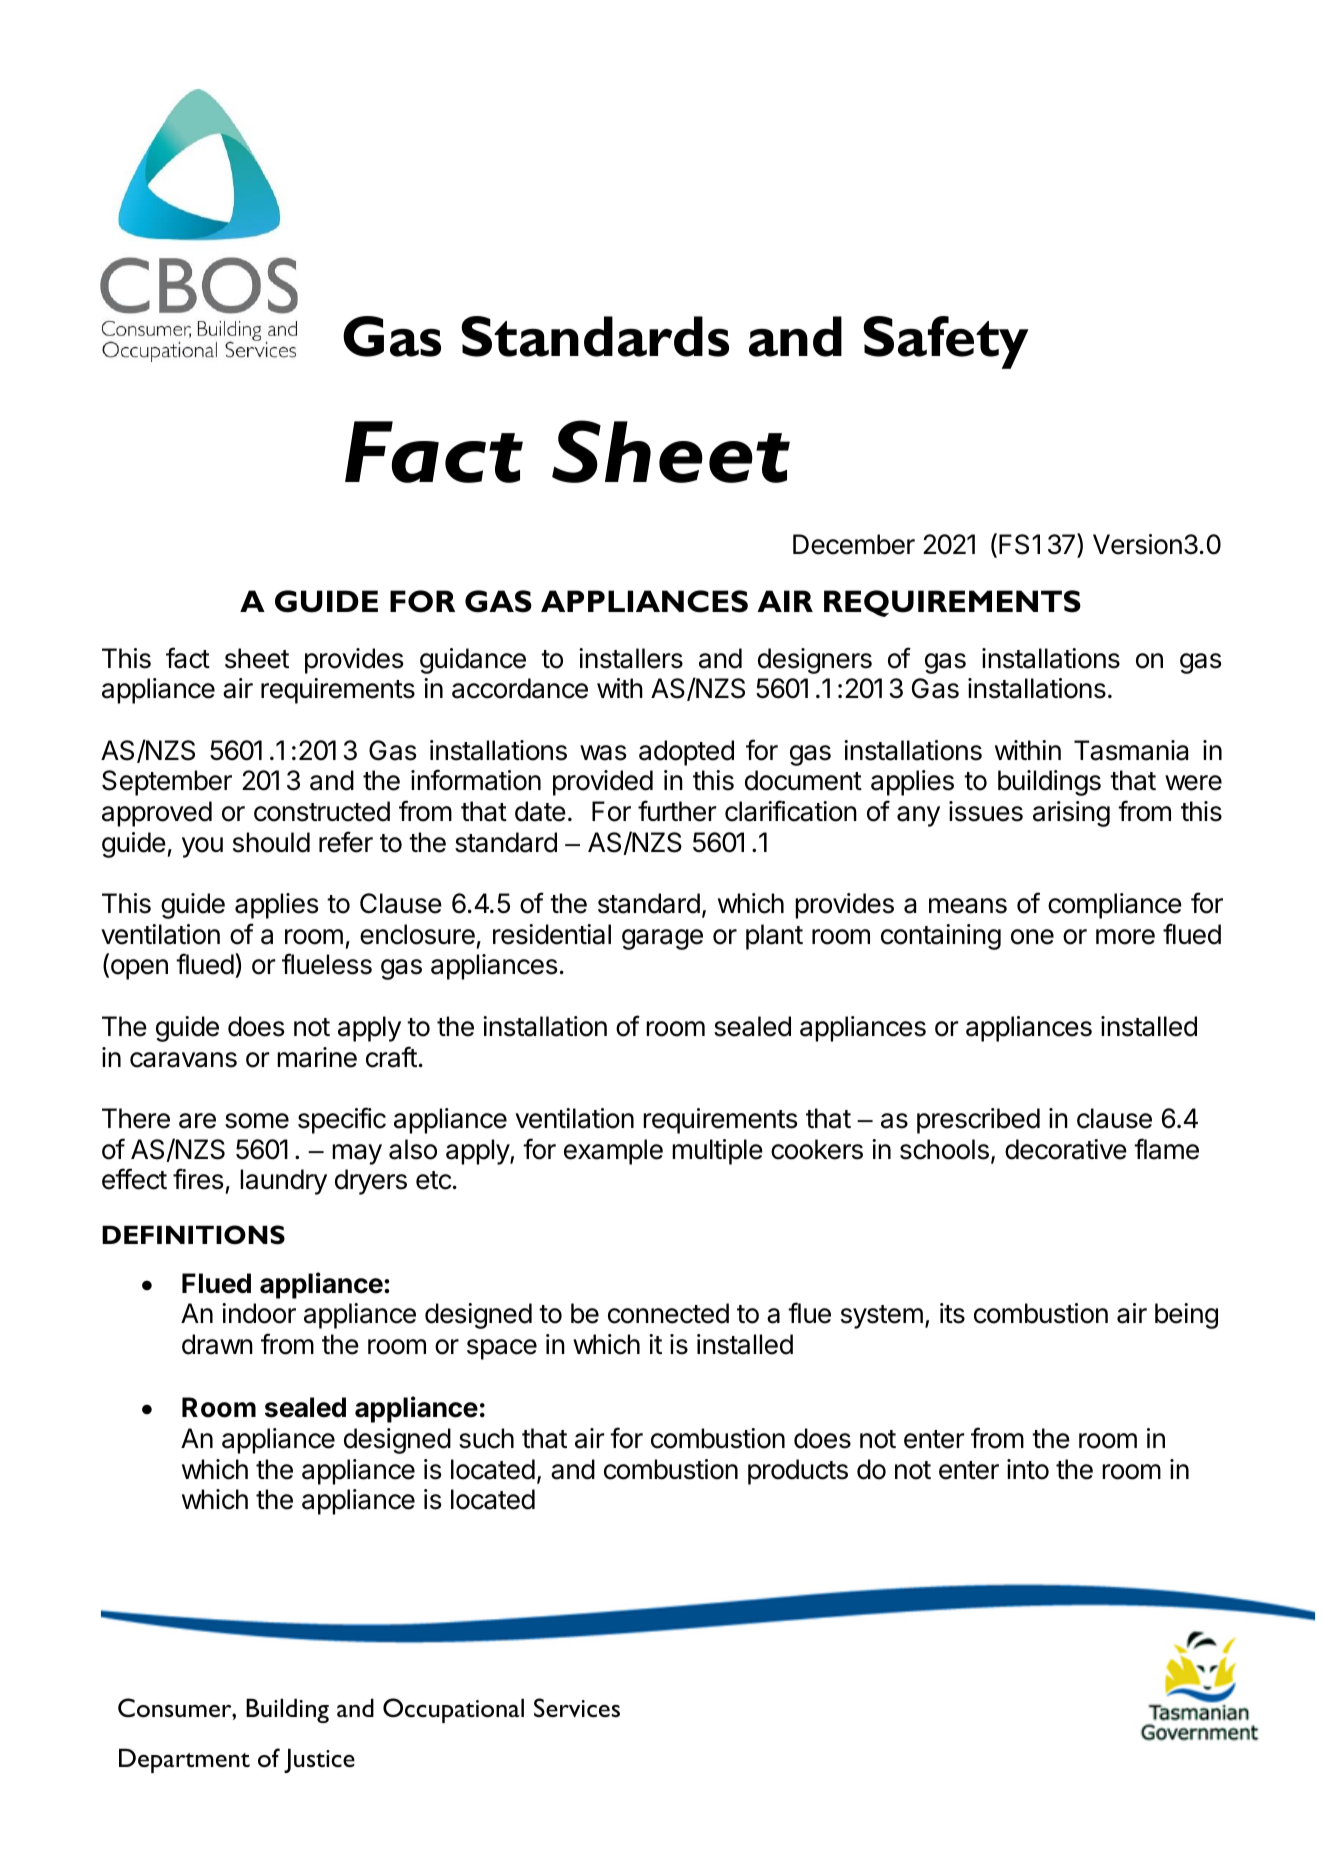 The height and width of the document is (1872, 1323). I want to click on further, so click(677, 811).
